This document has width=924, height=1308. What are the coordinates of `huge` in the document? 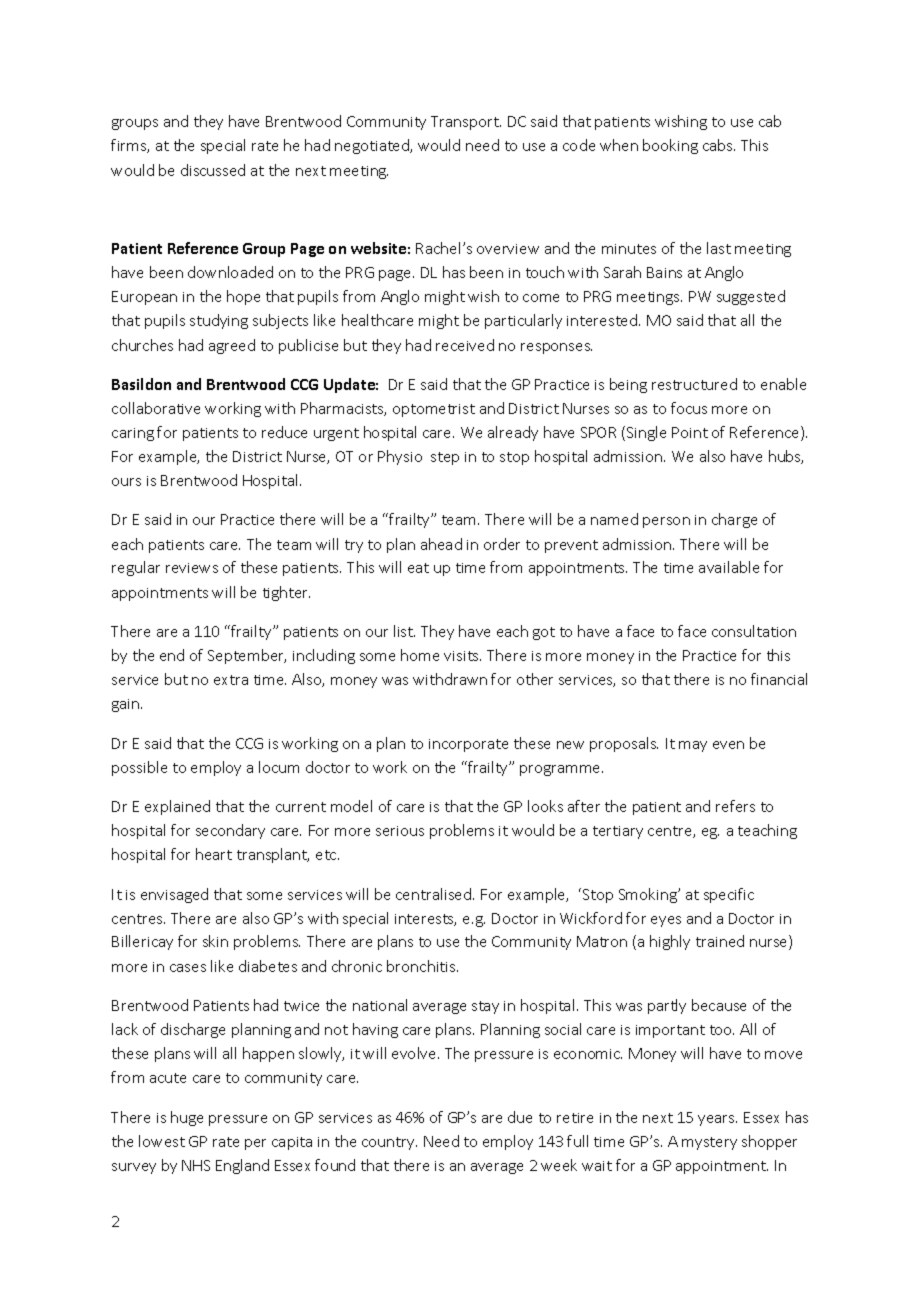 It's located at (187, 1118).
